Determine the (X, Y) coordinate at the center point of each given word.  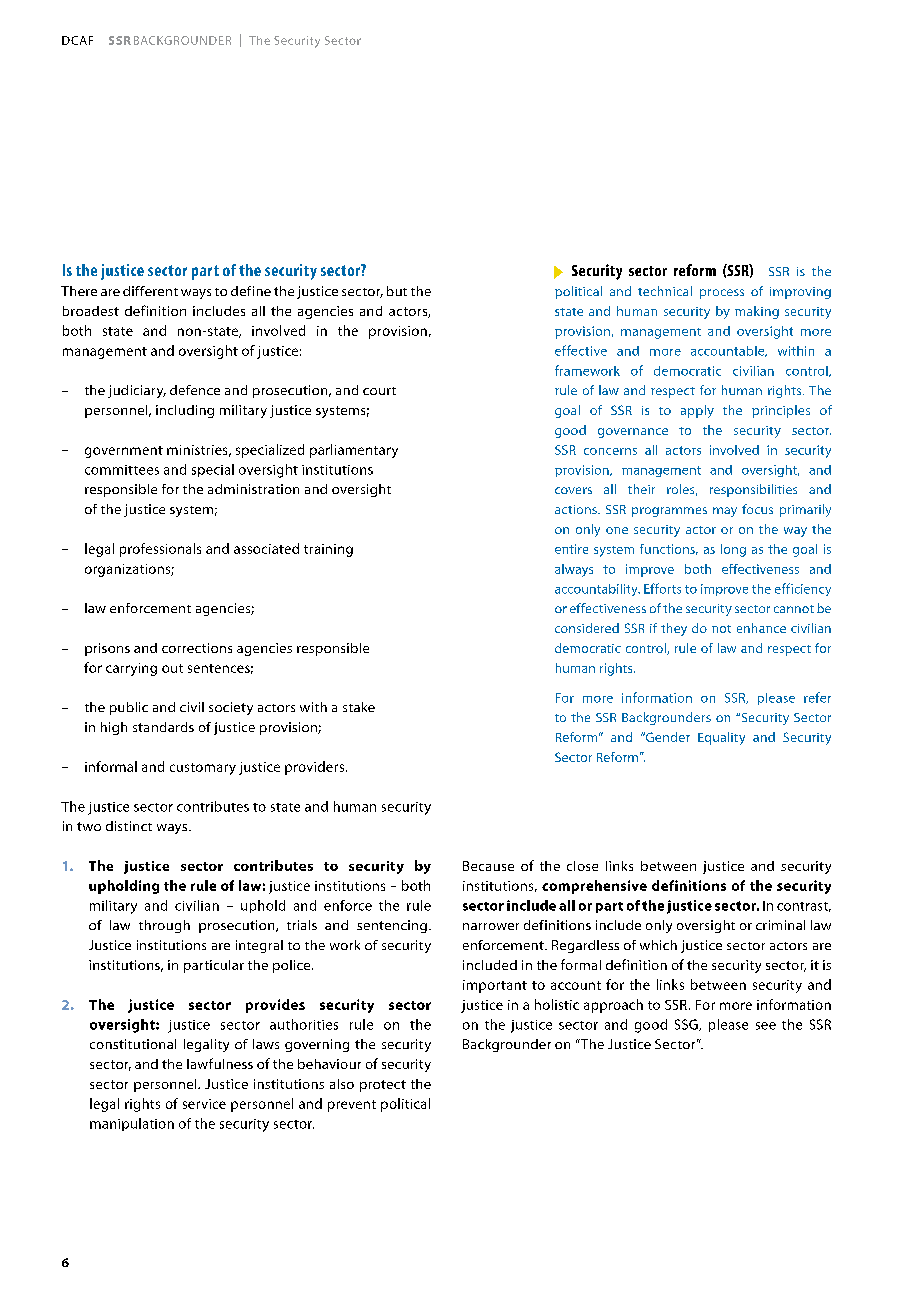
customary (203, 769)
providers (314, 768)
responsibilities (753, 490)
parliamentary (354, 451)
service (204, 1104)
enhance (761, 628)
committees (122, 470)
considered (587, 628)
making (757, 312)
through (164, 926)
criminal (780, 925)
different (150, 291)
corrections (197, 648)
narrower (491, 926)
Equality (721, 738)
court (379, 391)
